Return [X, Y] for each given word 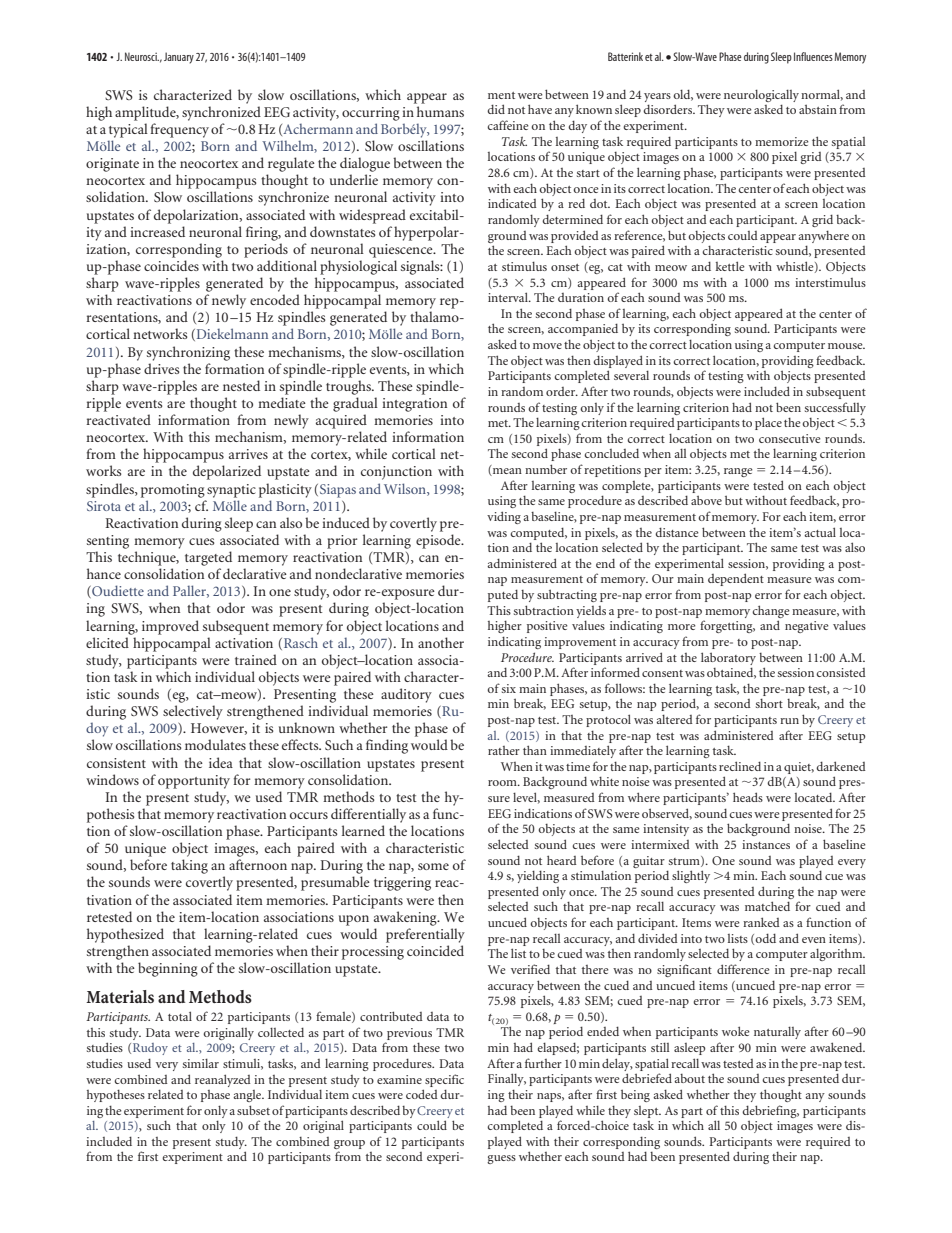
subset [253, 1110]
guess [501, 1159]
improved [170, 627]
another [441, 642]
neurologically [761, 97]
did [496, 109]
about [689, 1078]
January [179, 58]
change [771, 611]
